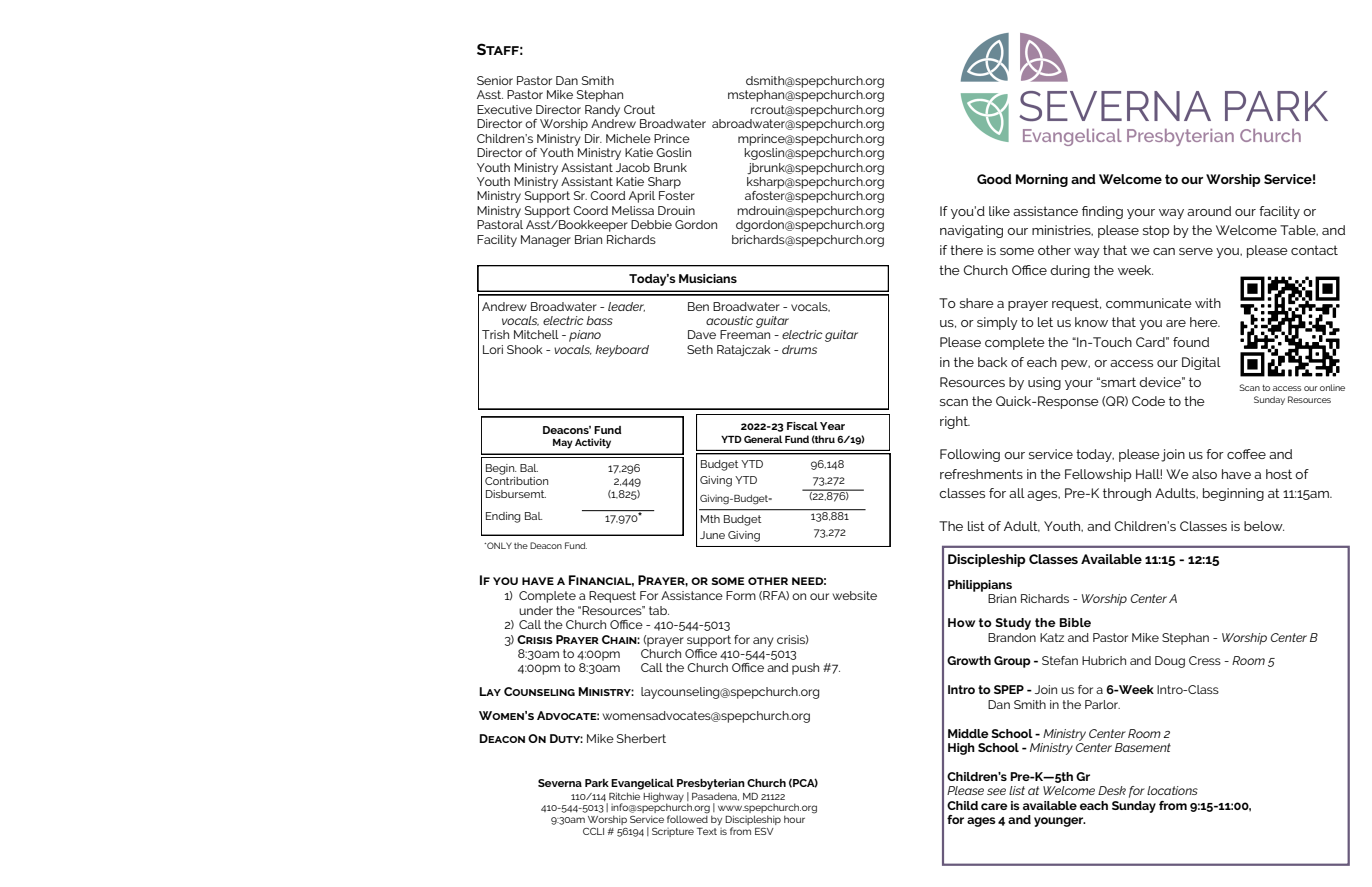 This screenshot has height=887, width=1372. What do you see at coordinates (536, 610) in the screenshot?
I see `under` at bounding box center [536, 610].
